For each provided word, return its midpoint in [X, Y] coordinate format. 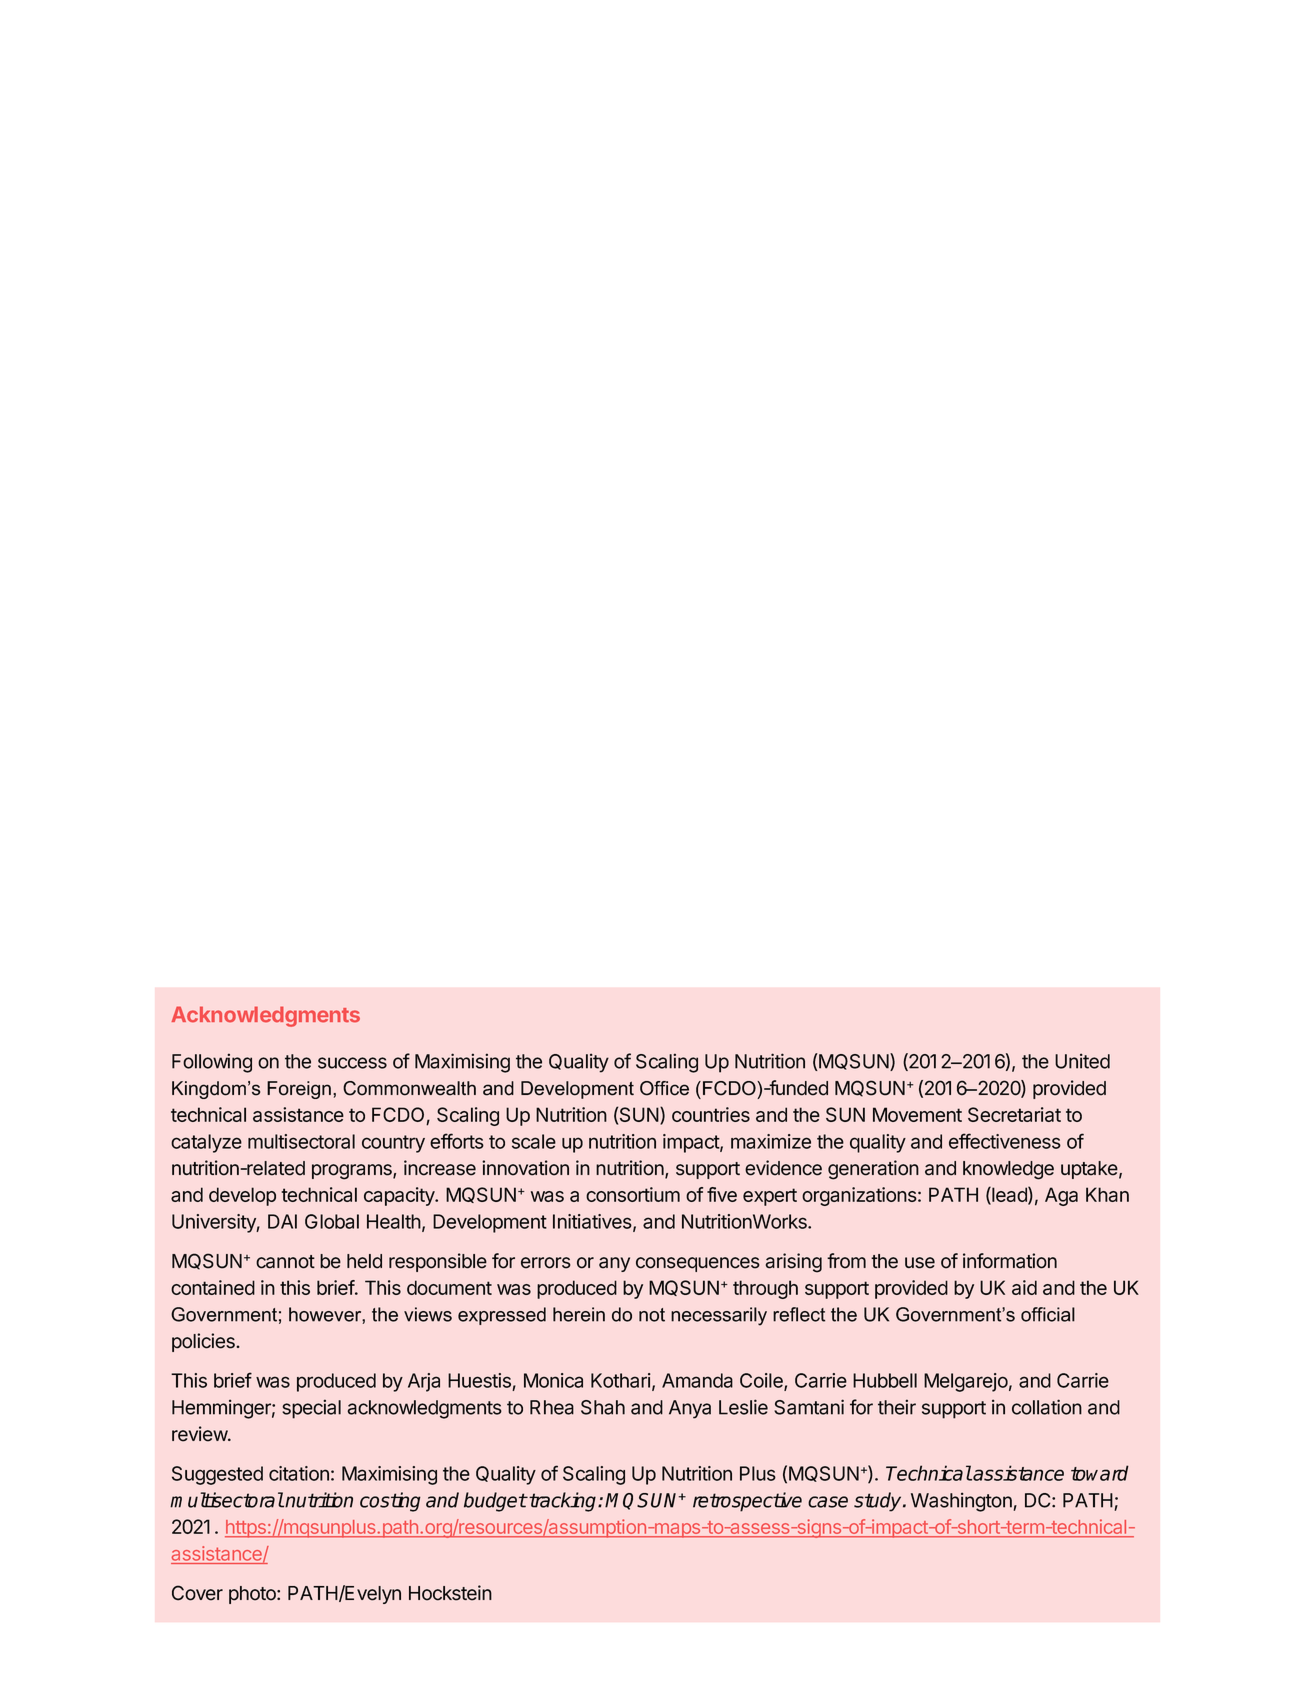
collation [1047, 1407]
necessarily [719, 1316]
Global [332, 1221]
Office [664, 1088]
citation [299, 1473]
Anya [690, 1409]
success [352, 1063]
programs [353, 1172]
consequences [698, 1264]
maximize [771, 1141]
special [311, 1409]
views [428, 1314]
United [1082, 1061]
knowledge [1008, 1170]
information [1010, 1261]
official [1048, 1314]
